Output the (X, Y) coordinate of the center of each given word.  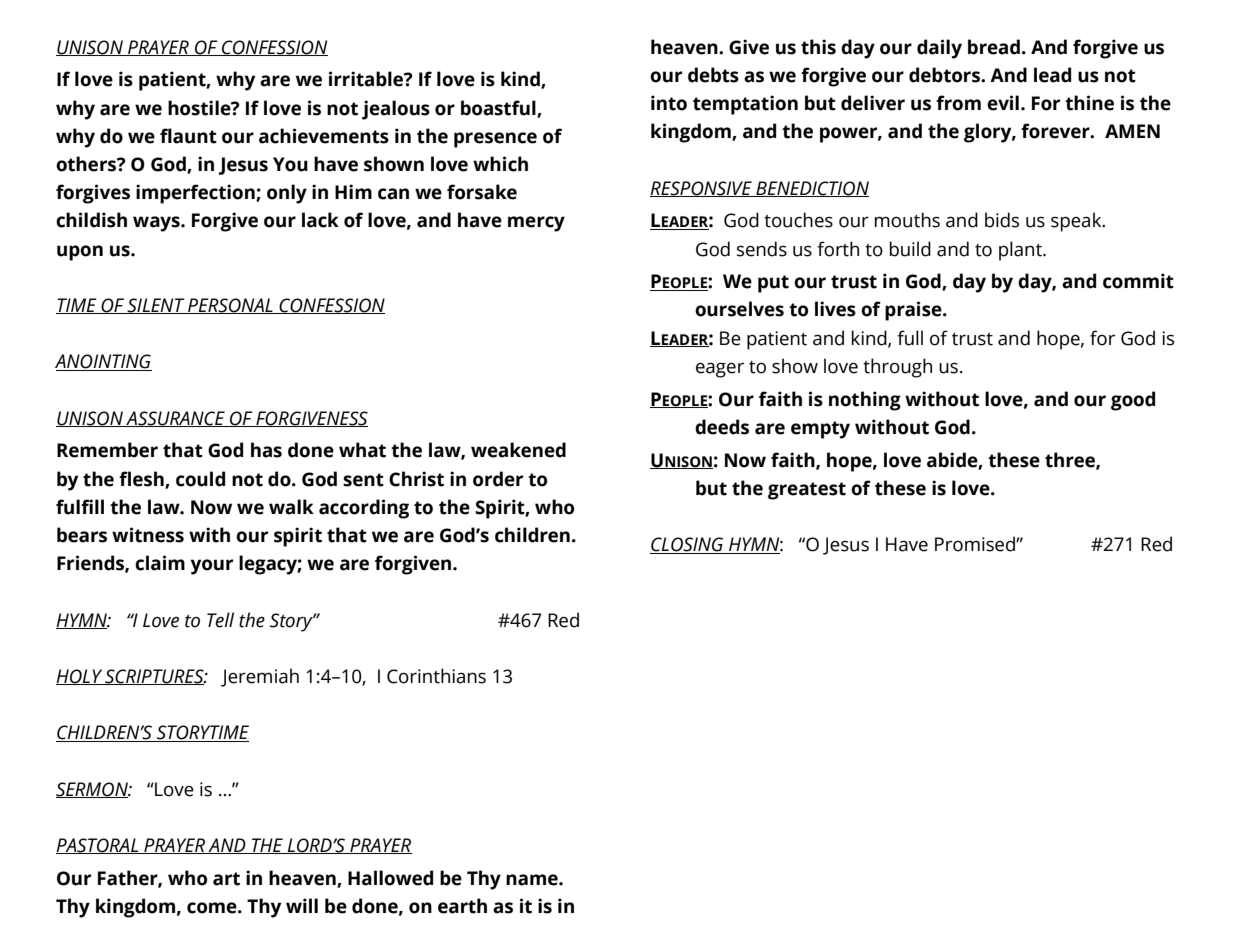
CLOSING (688, 545)
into (669, 103)
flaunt (188, 136)
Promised (976, 544)
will (302, 905)
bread (994, 47)
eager (720, 370)
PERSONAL (230, 306)
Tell (220, 620)
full (910, 338)
